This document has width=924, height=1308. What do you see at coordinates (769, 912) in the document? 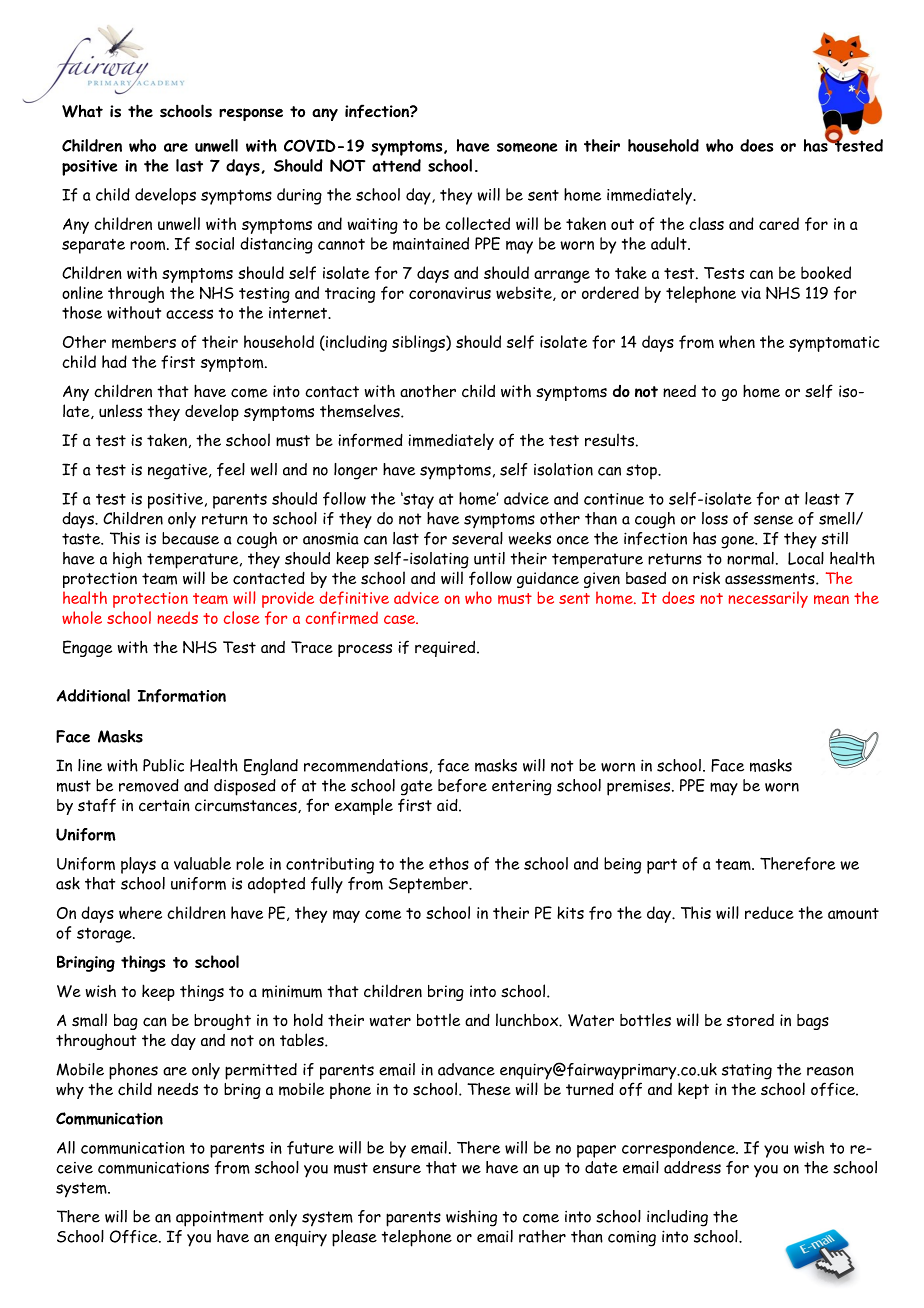
I see `reduce` at bounding box center [769, 912].
